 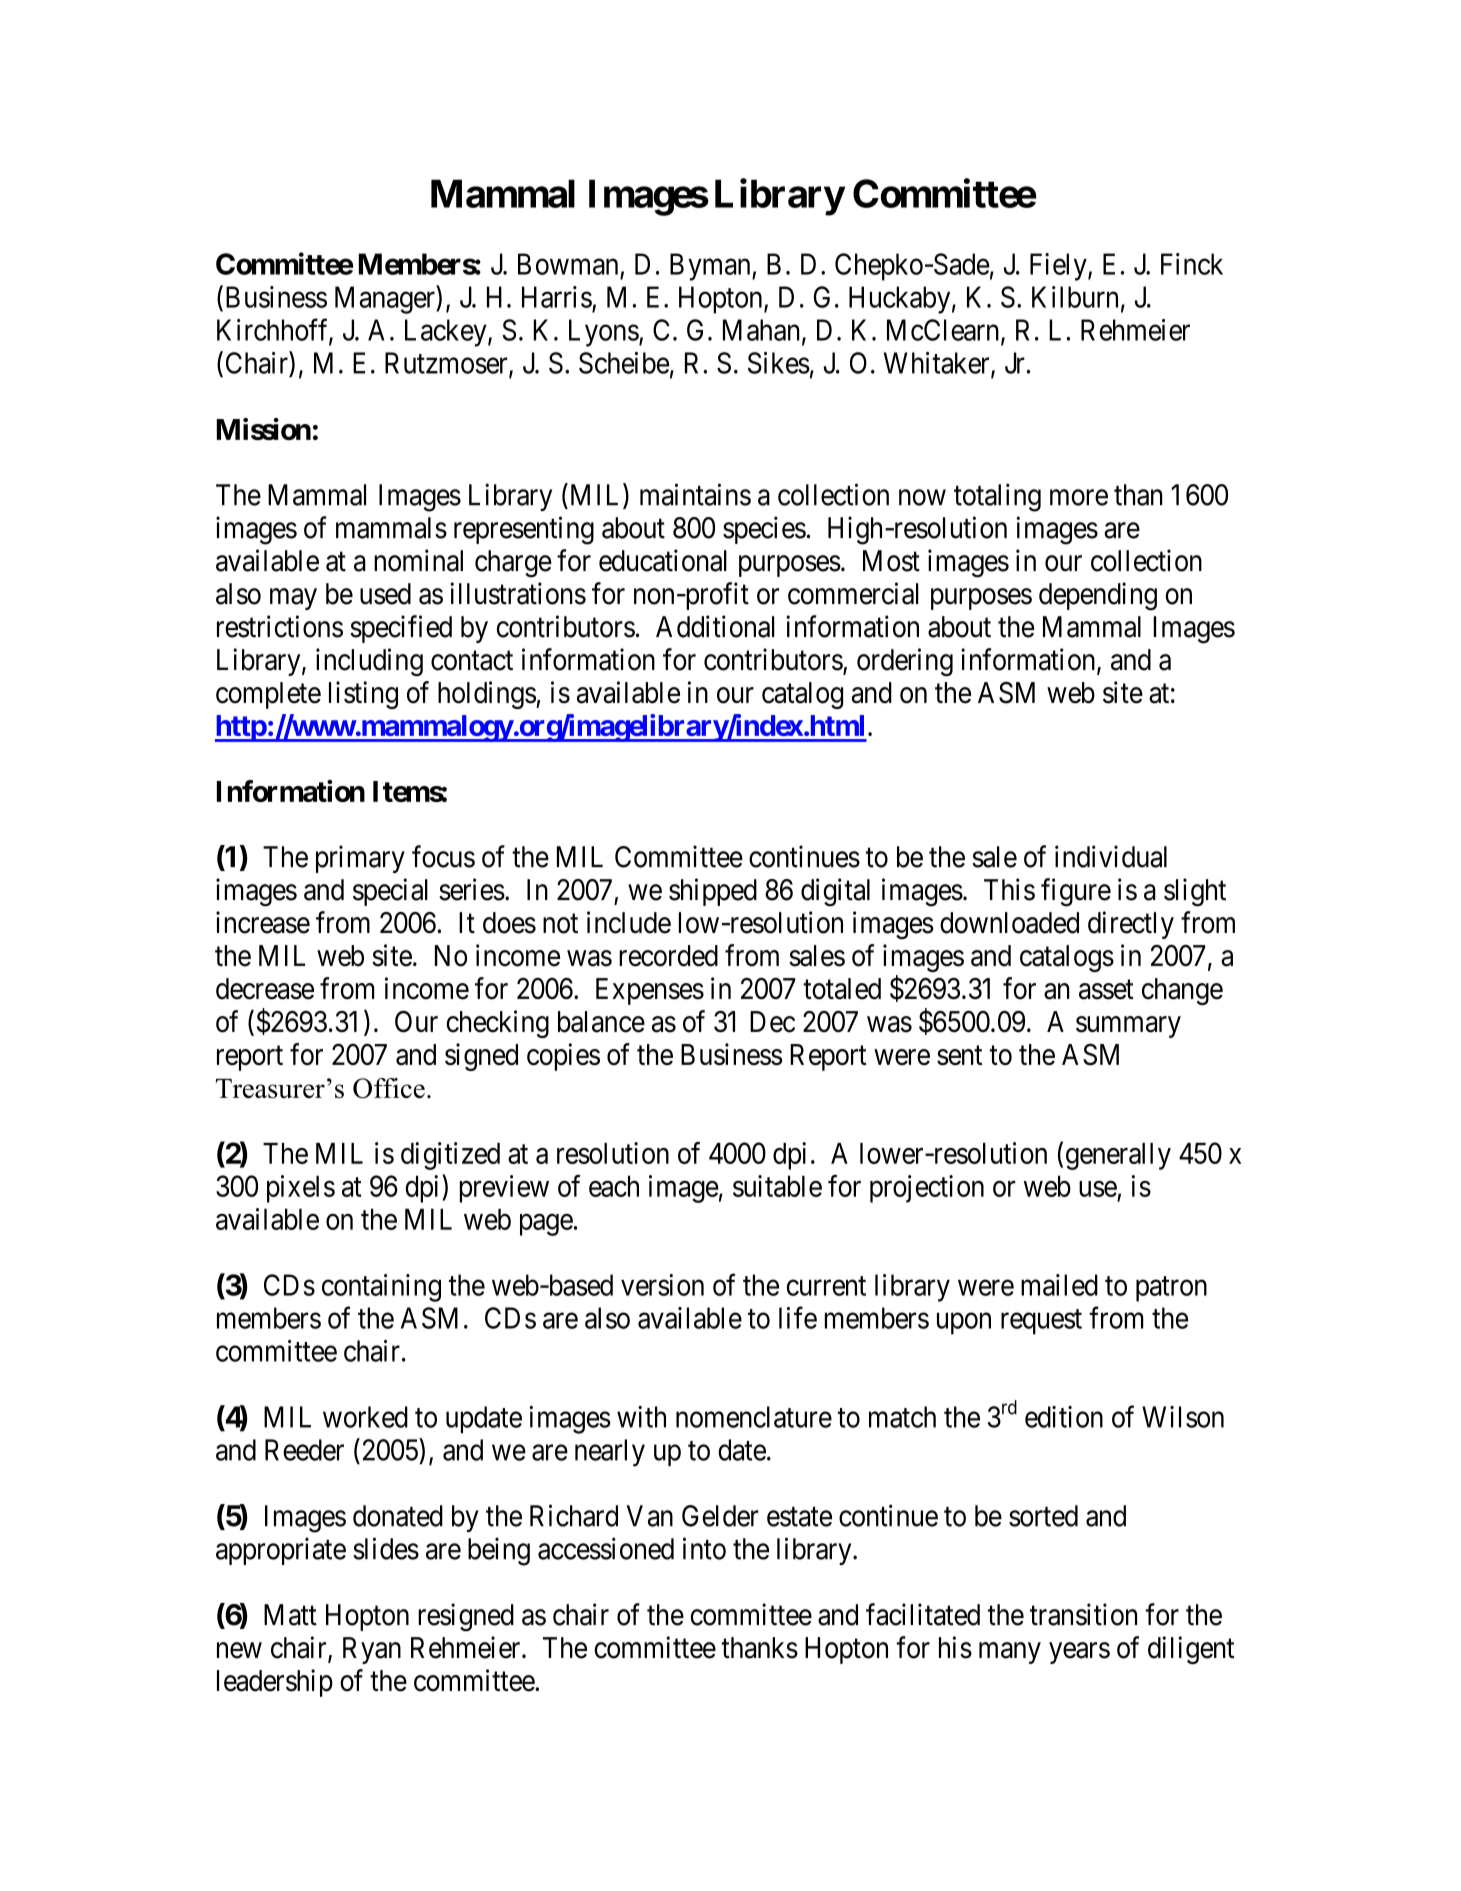 What do you see at coordinates (761, 330) in the document?
I see `Mahan` at bounding box center [761, 330].
